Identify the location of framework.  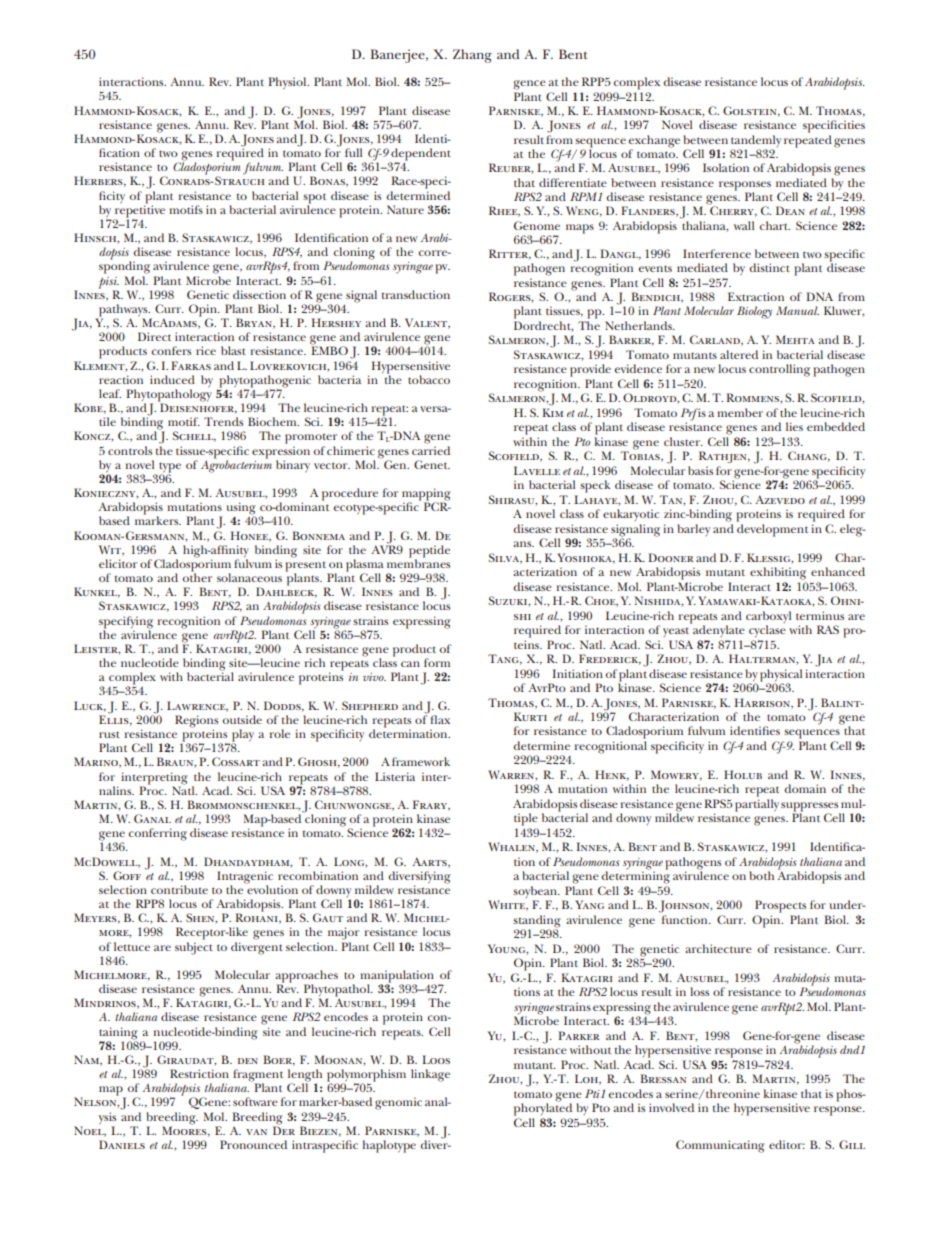
(421, 761).
